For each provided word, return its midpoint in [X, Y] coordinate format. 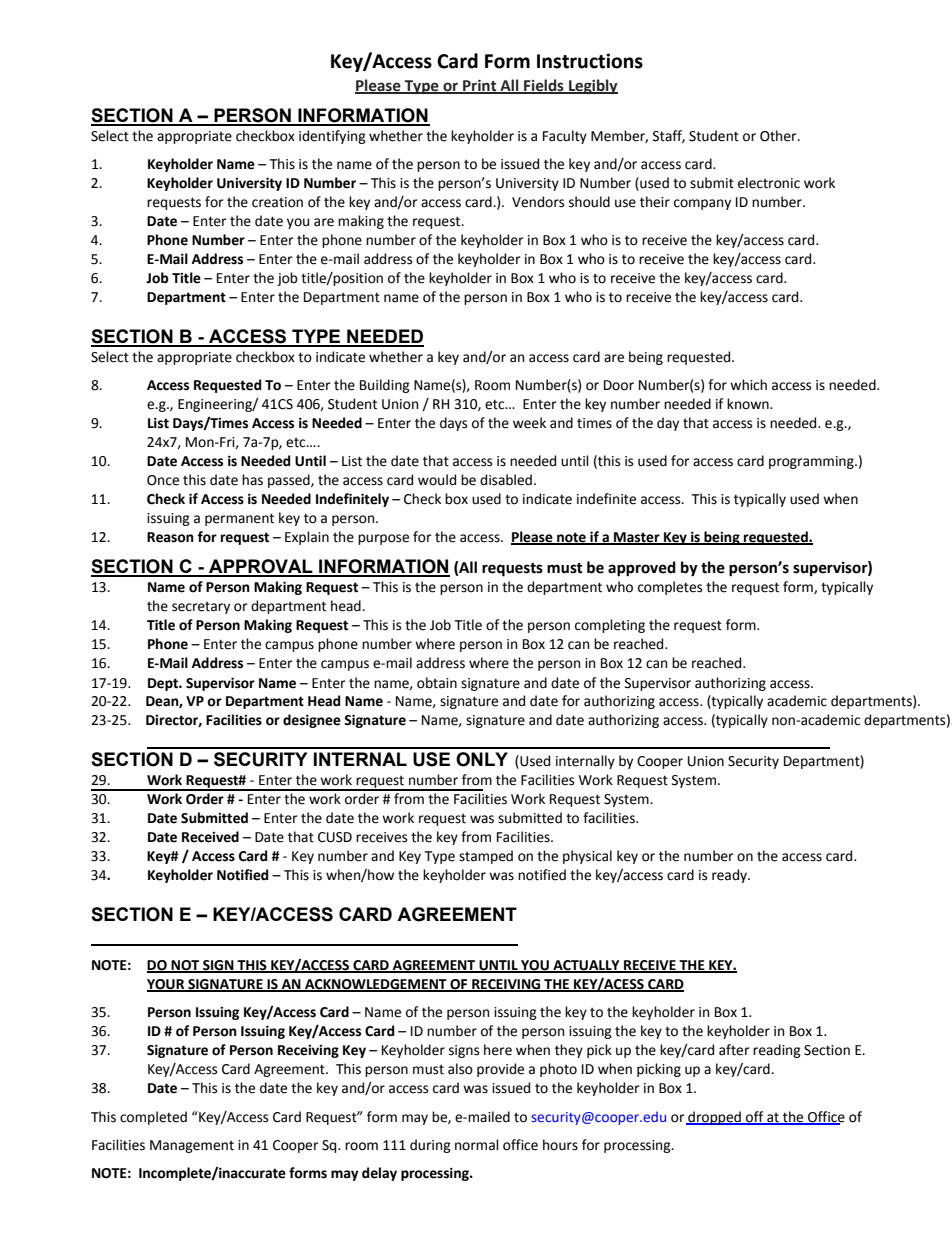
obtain [437, 683]
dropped [714, 1118]
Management [192, 1146]
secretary [201, 608]
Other [779, 136]
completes [670, 588]
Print [480, 86]
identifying [332, 137]
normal [477, 1145]
